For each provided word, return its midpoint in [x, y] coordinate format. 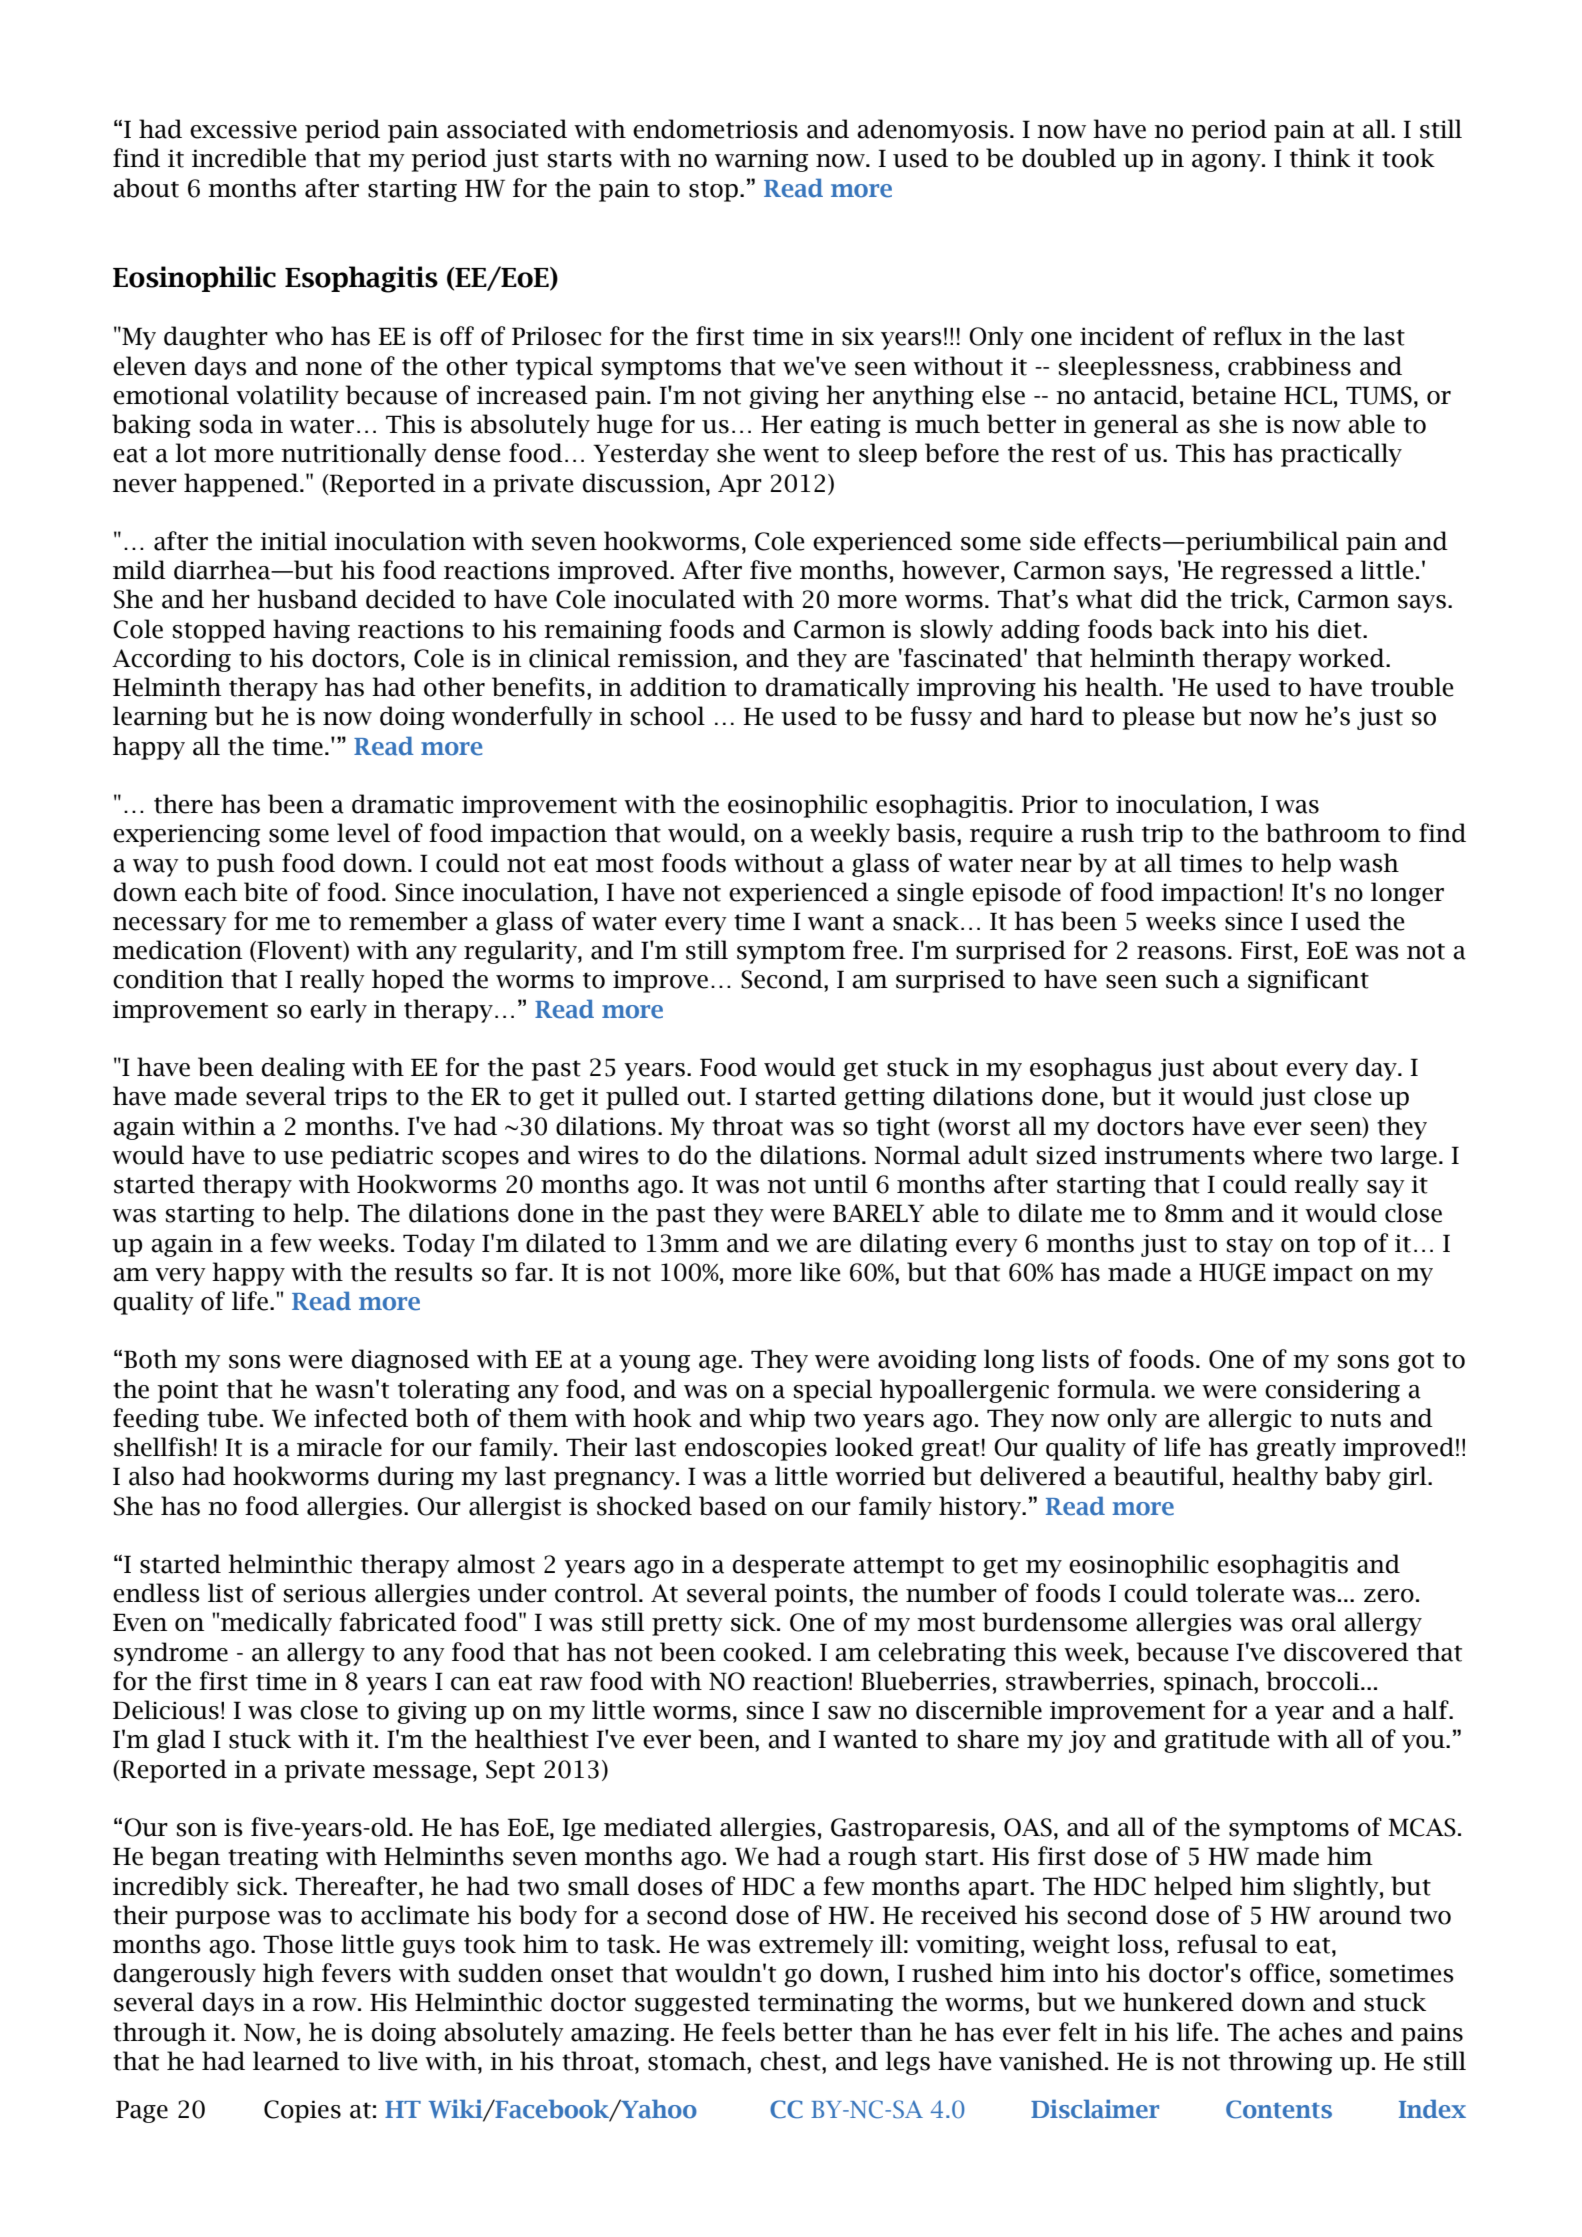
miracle [339, 1447]
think [1320, 158]
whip [777, 1420]
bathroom [1323, 833]
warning [762, 160]
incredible [249, 158]
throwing [1281, 2063]
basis [927, 833]
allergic [1249, 1420]
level [363, 833]
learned [296, 2061]
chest [791, 2061]
